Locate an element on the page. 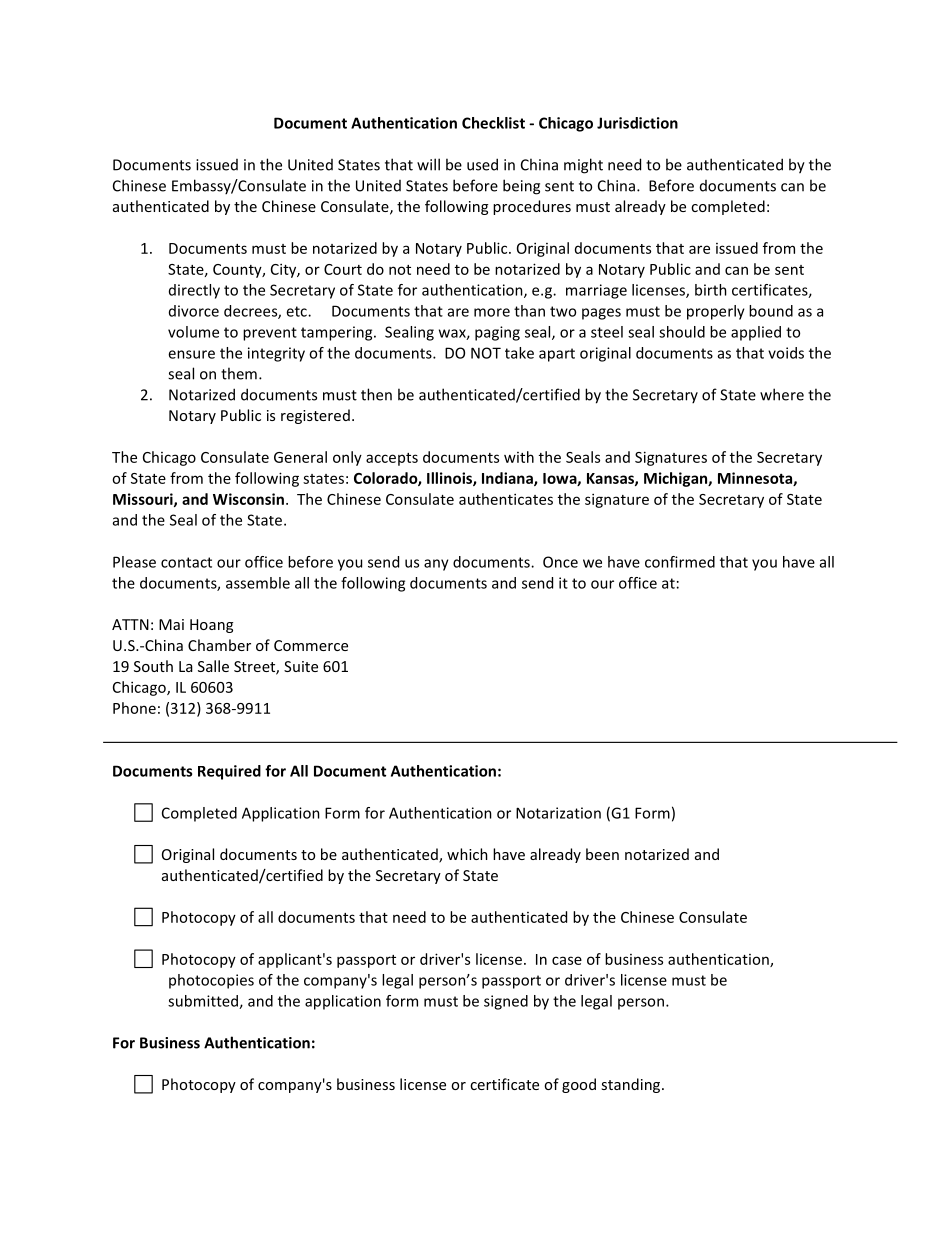  photocopies is located at coordinates (211, 981).
